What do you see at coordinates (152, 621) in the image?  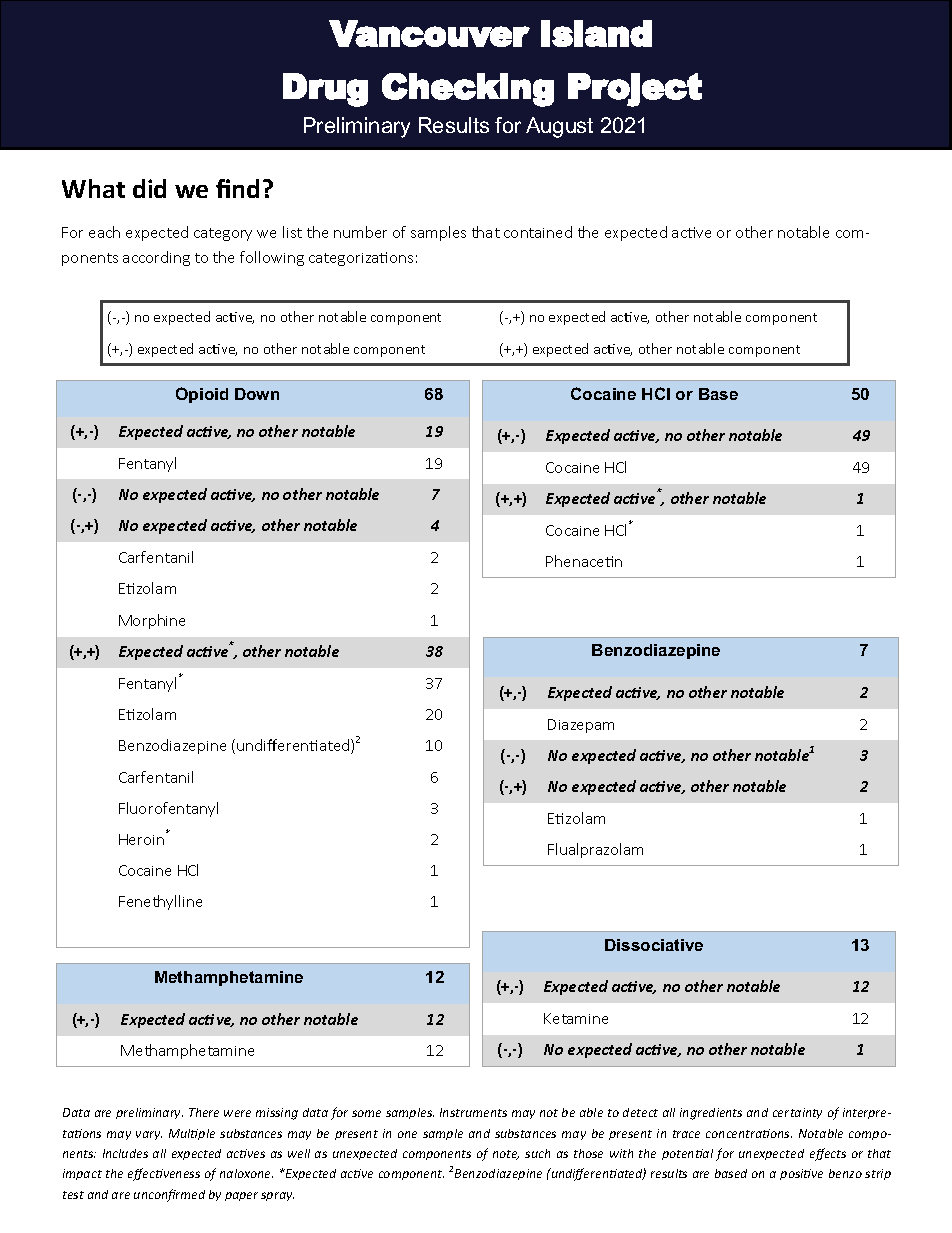 I see `Morphine` at bounding box center [152, 621].
